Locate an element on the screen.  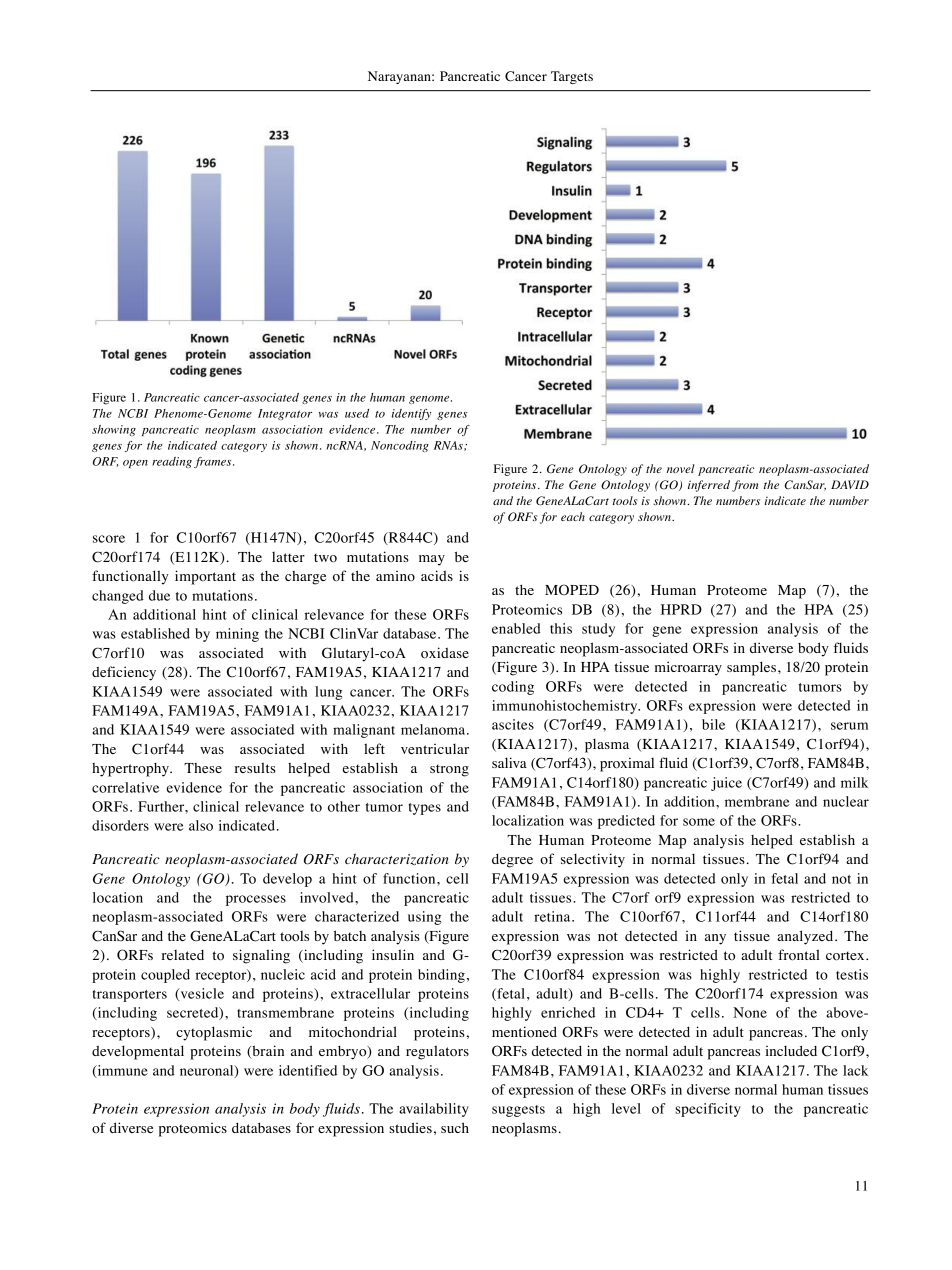
enabled is located at coordinates (516, 628).
